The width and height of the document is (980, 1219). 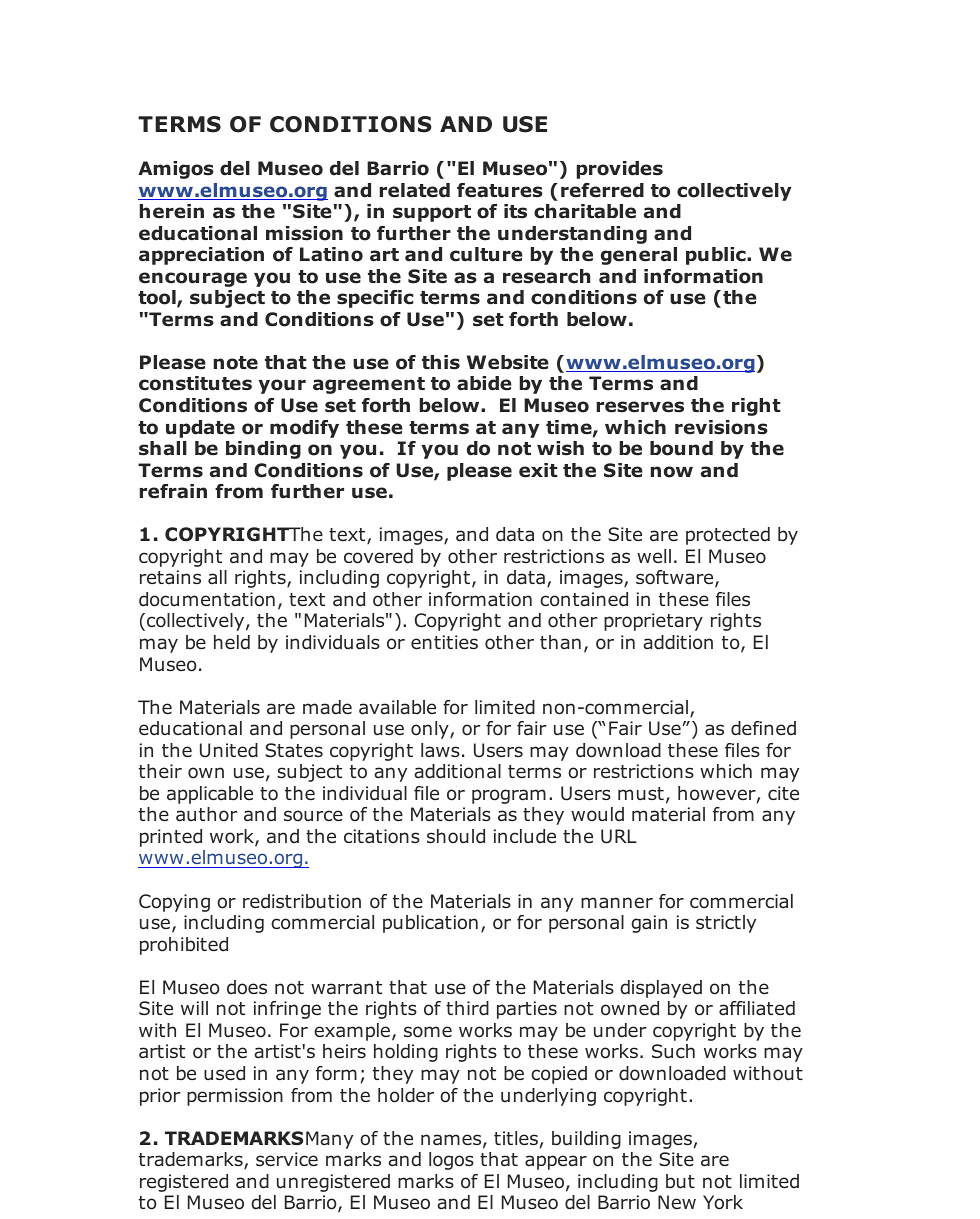 I want to click on herein, so click(x=172, y=211).
